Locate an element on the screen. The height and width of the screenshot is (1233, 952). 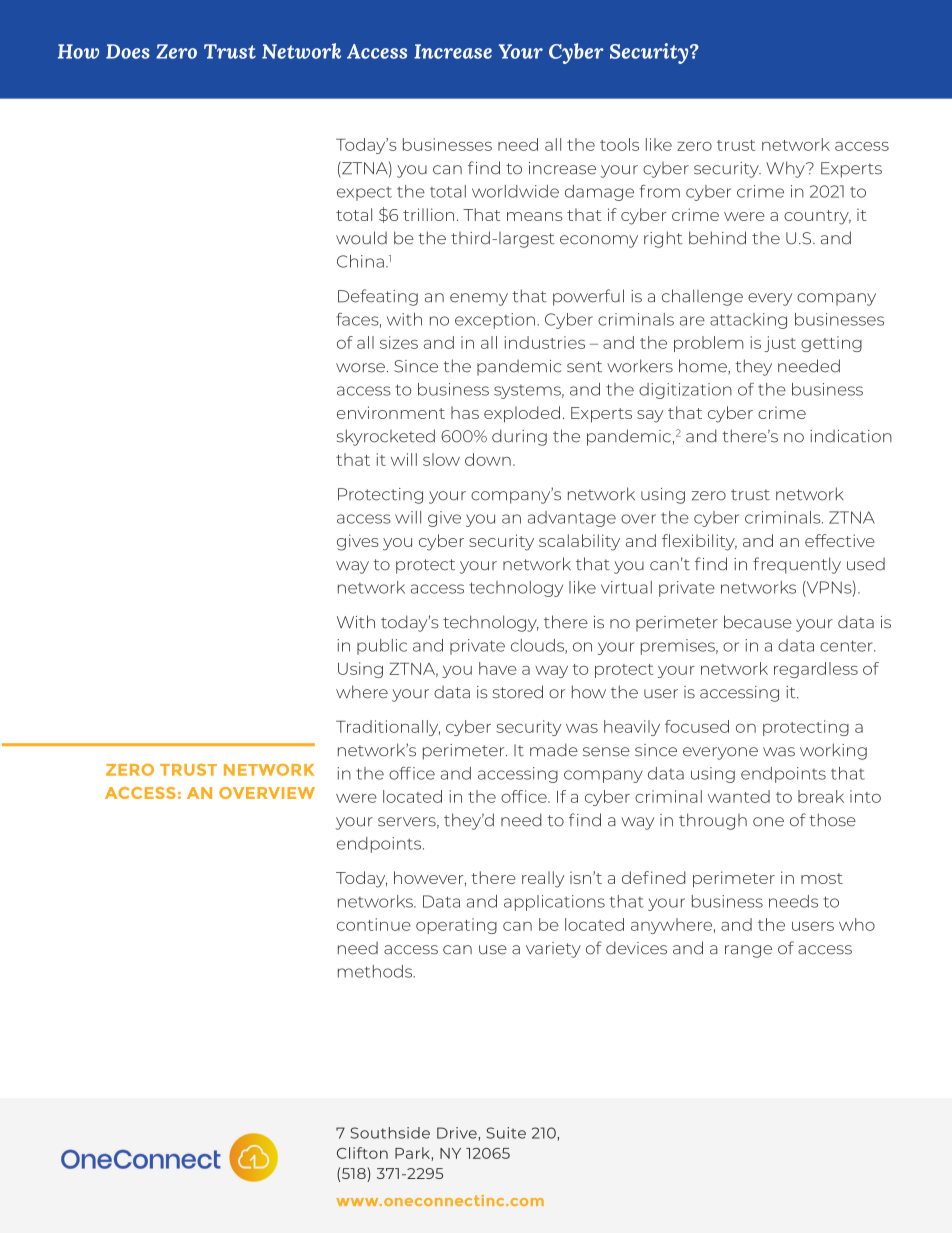
Clifton is located at coordinates (362, 1153).
